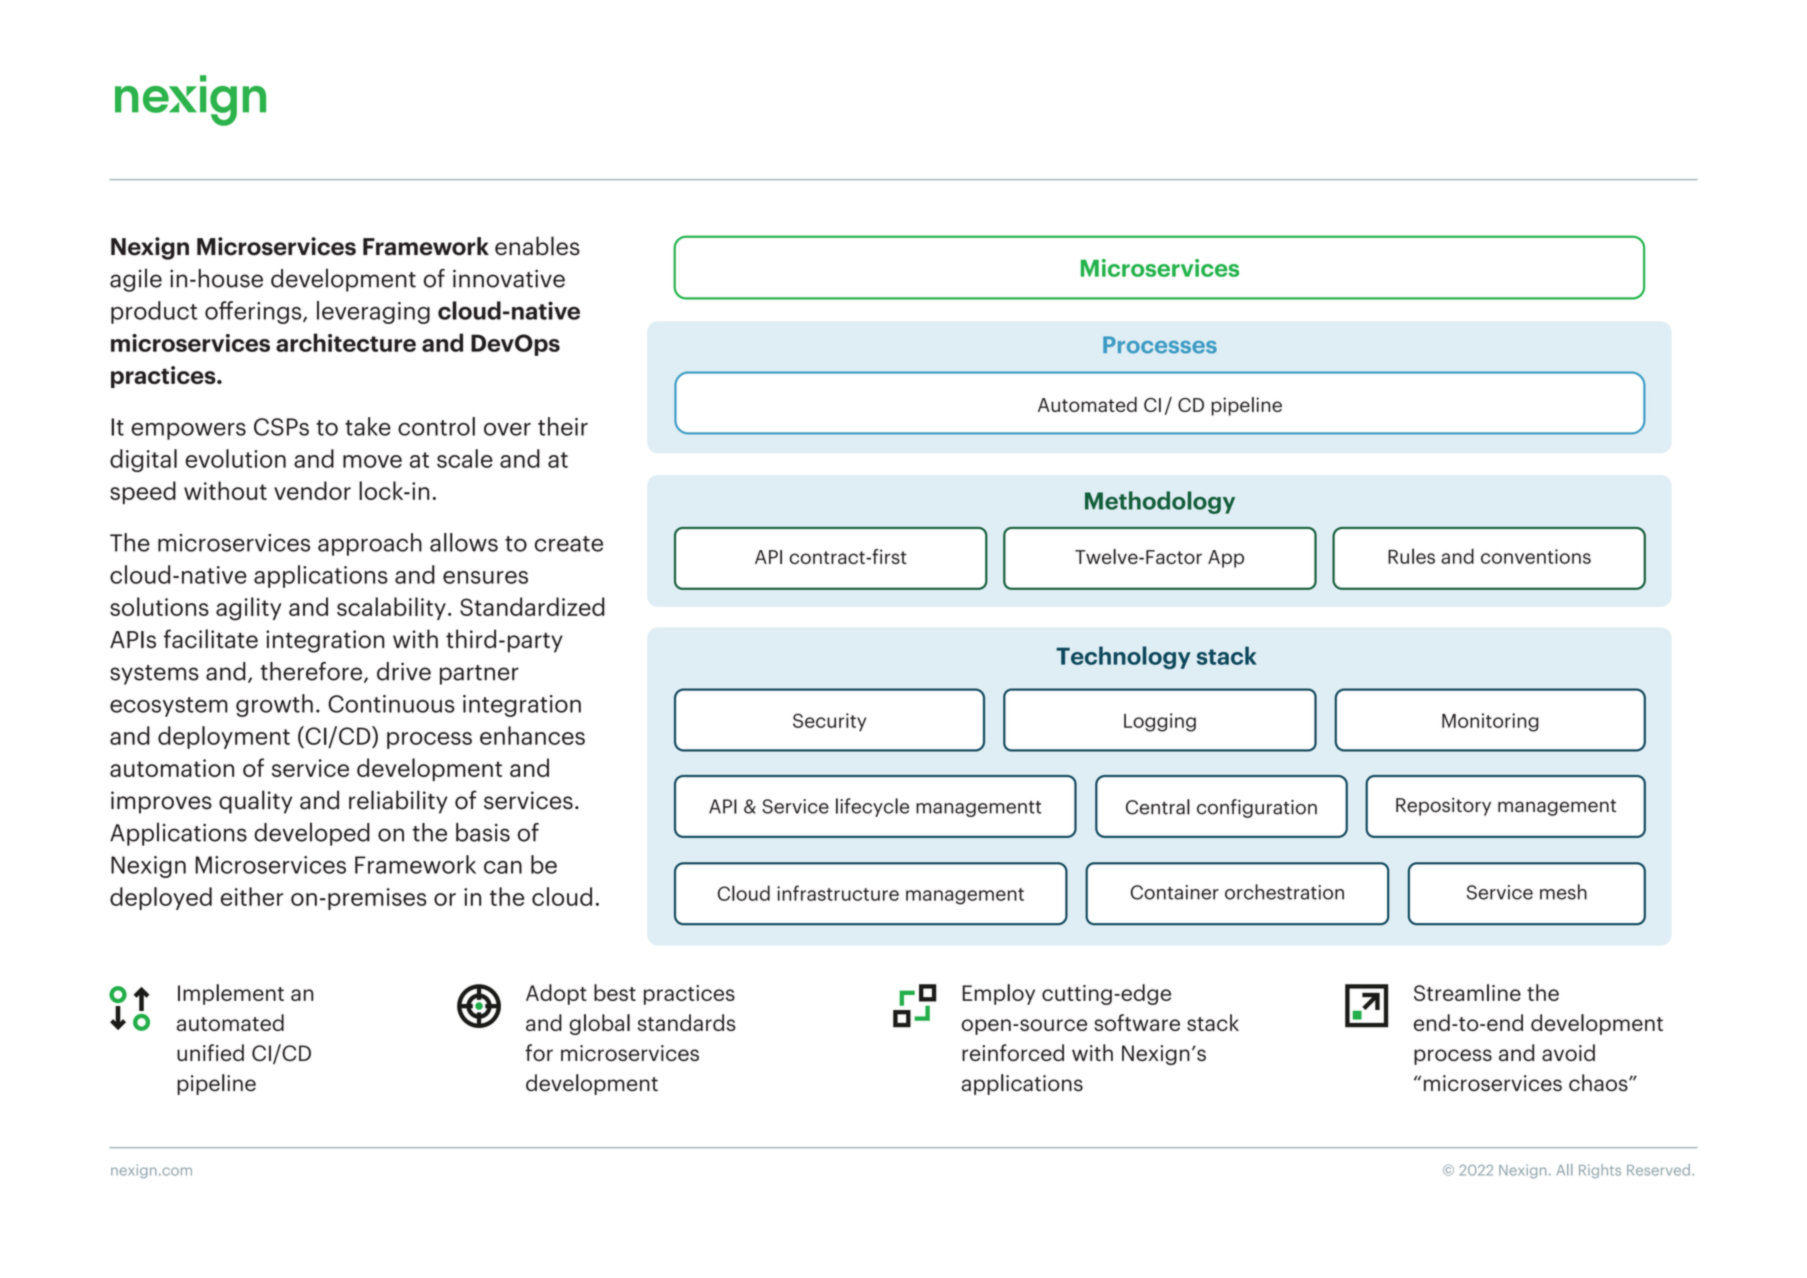 This screenshot has width=1807, height=1278. I want to click on Rights, so click(1600, 1171).
